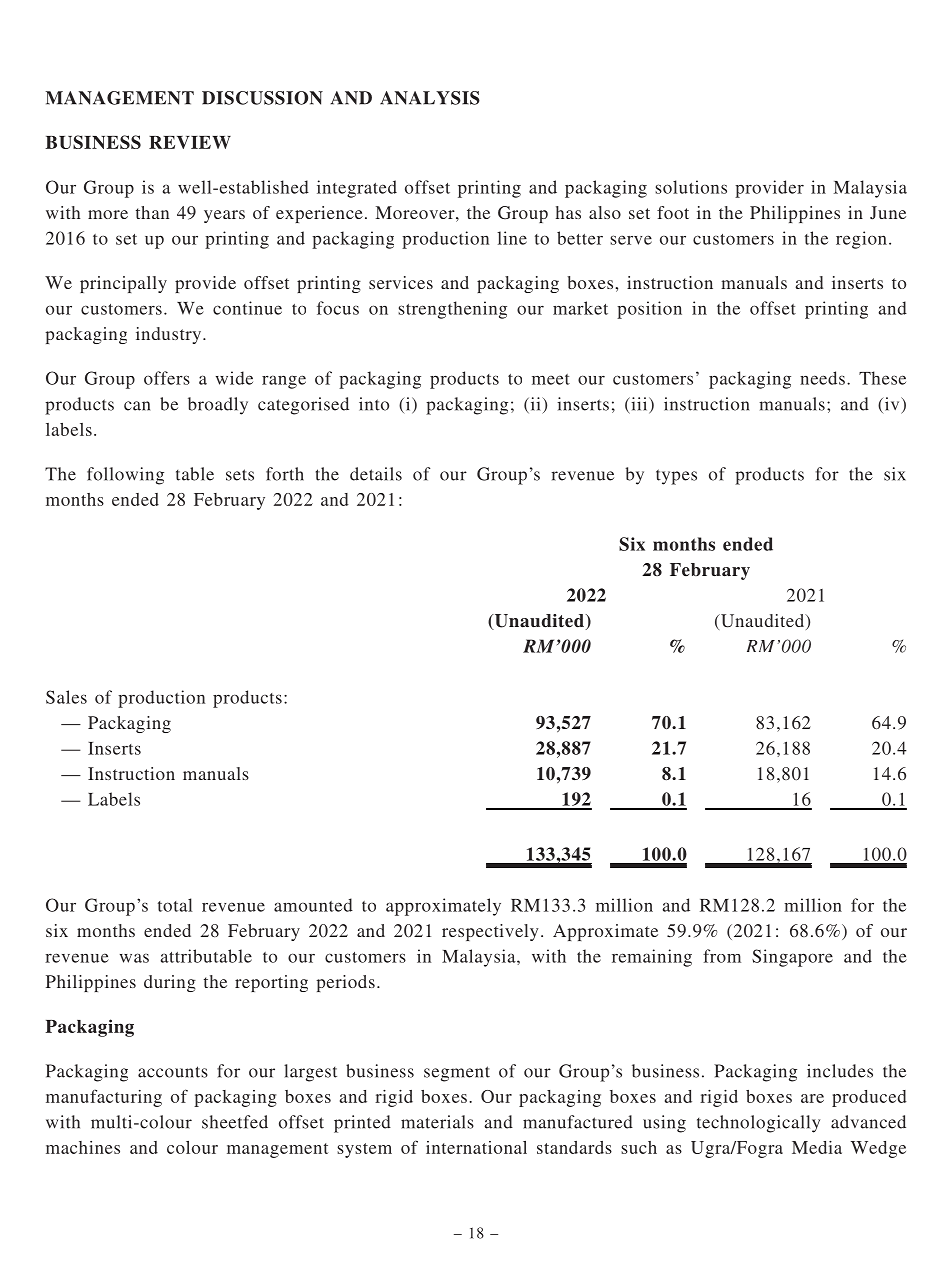 This screenshot has width=952, height=1270. Describe the element at coordinates (676, 477) in the screenshot. I see `types` at that location.
